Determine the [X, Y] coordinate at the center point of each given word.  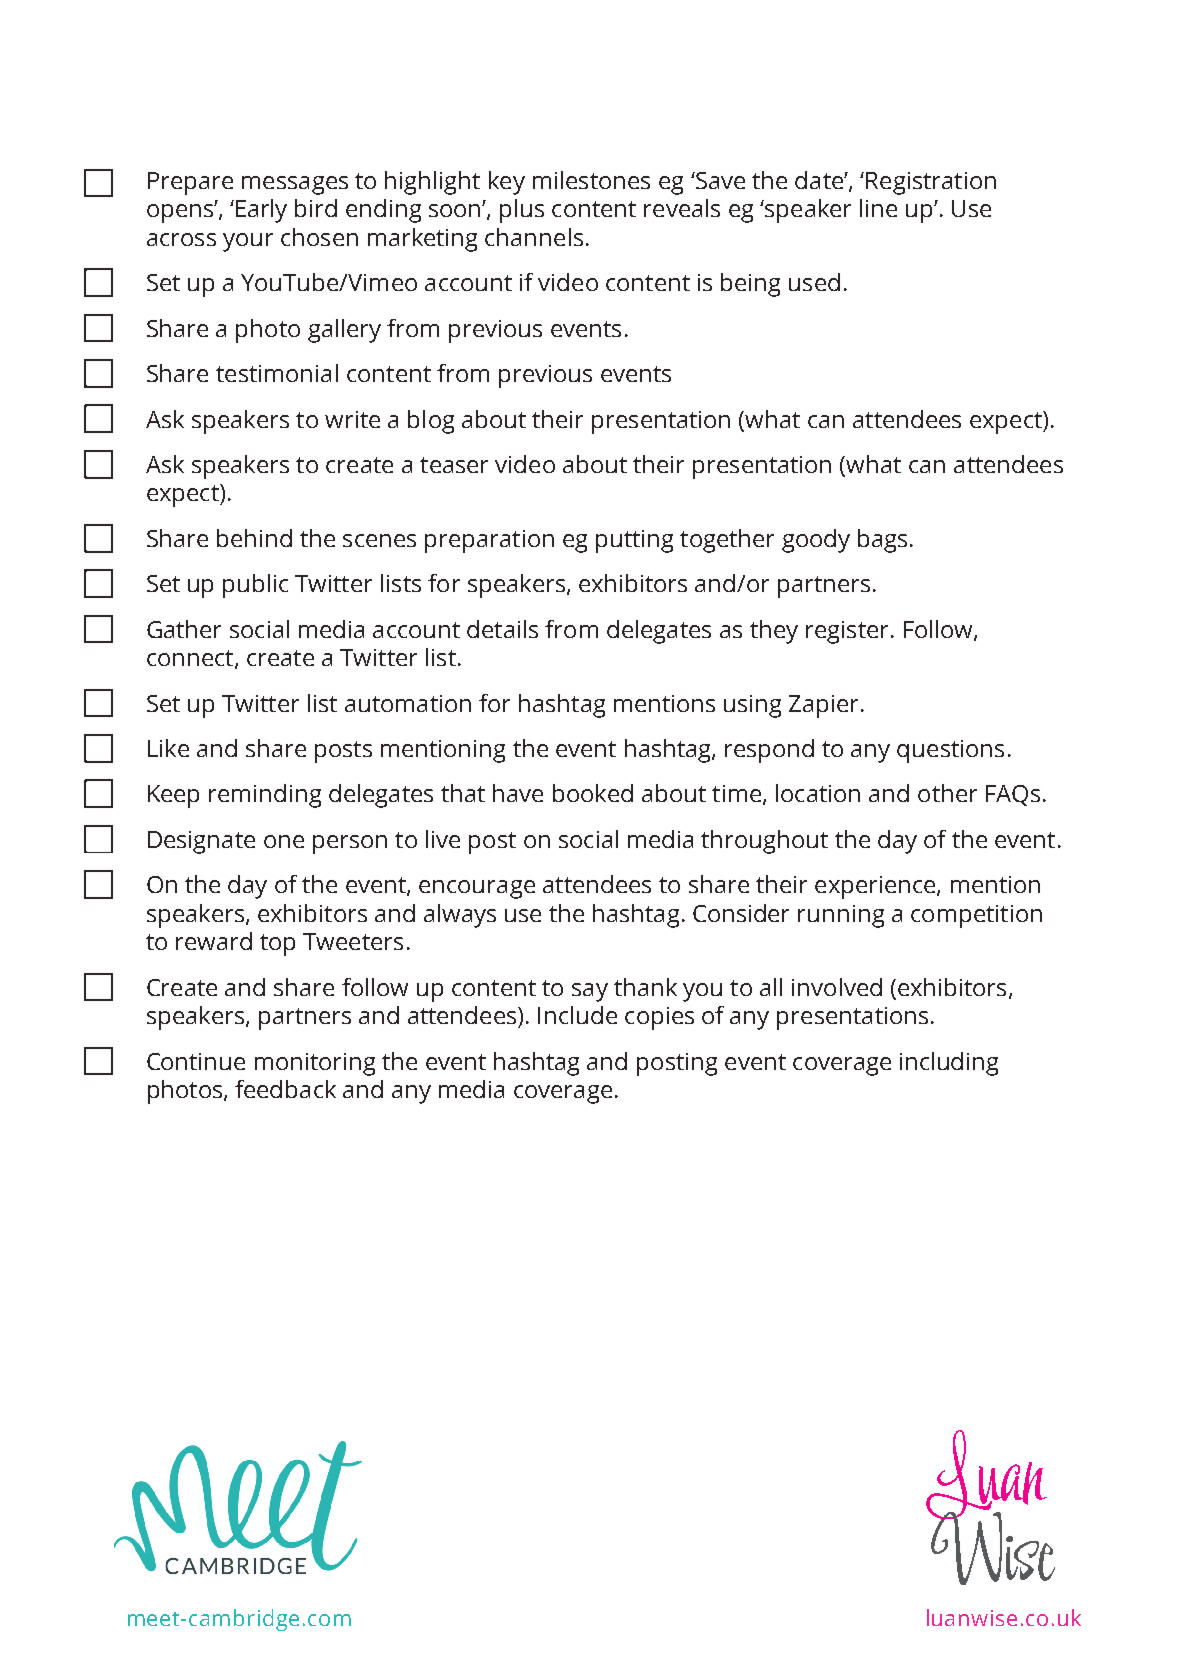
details [502, 629]
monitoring [315, 1064]
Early [261, 211]
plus [522, 211]
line [878, 208]
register [847, 632]
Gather [184, 629]
